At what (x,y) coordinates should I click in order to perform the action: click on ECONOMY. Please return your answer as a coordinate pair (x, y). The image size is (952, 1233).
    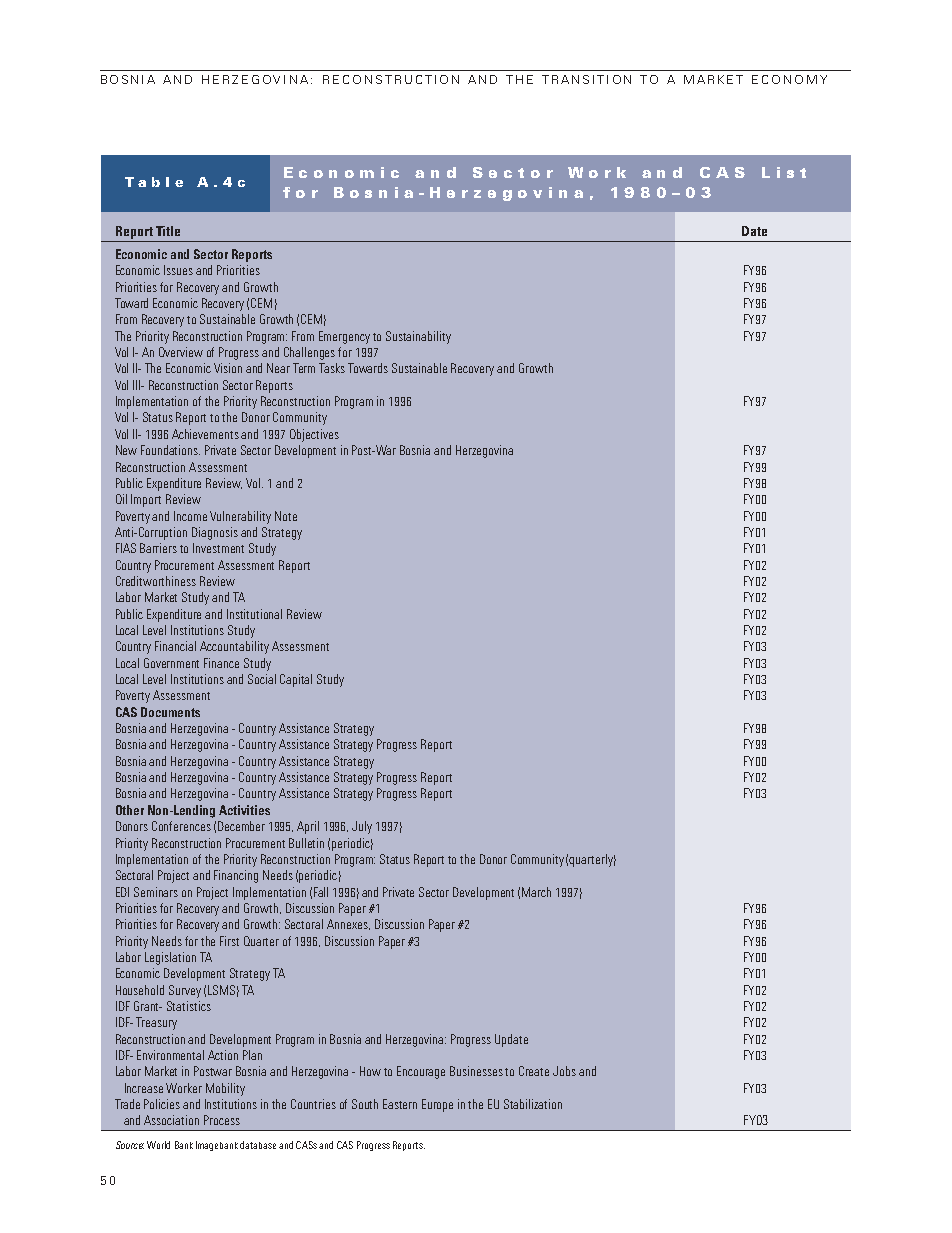
    Looking at the image, I should click on (789, 79).
